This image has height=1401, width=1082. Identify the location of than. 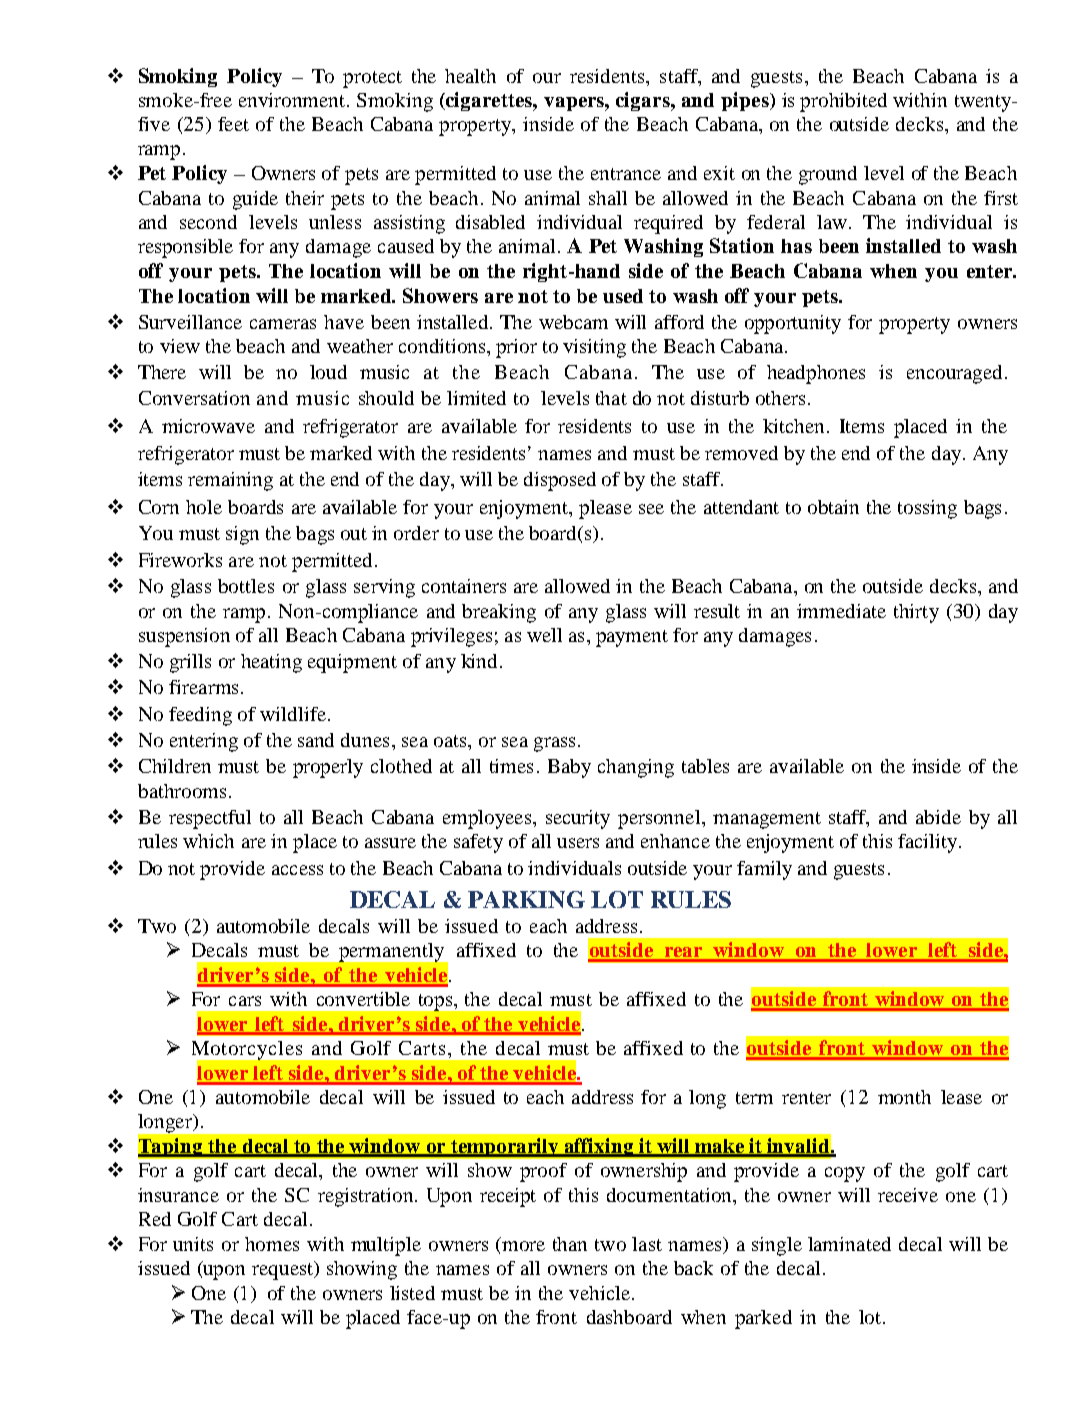
(570, 1244).
